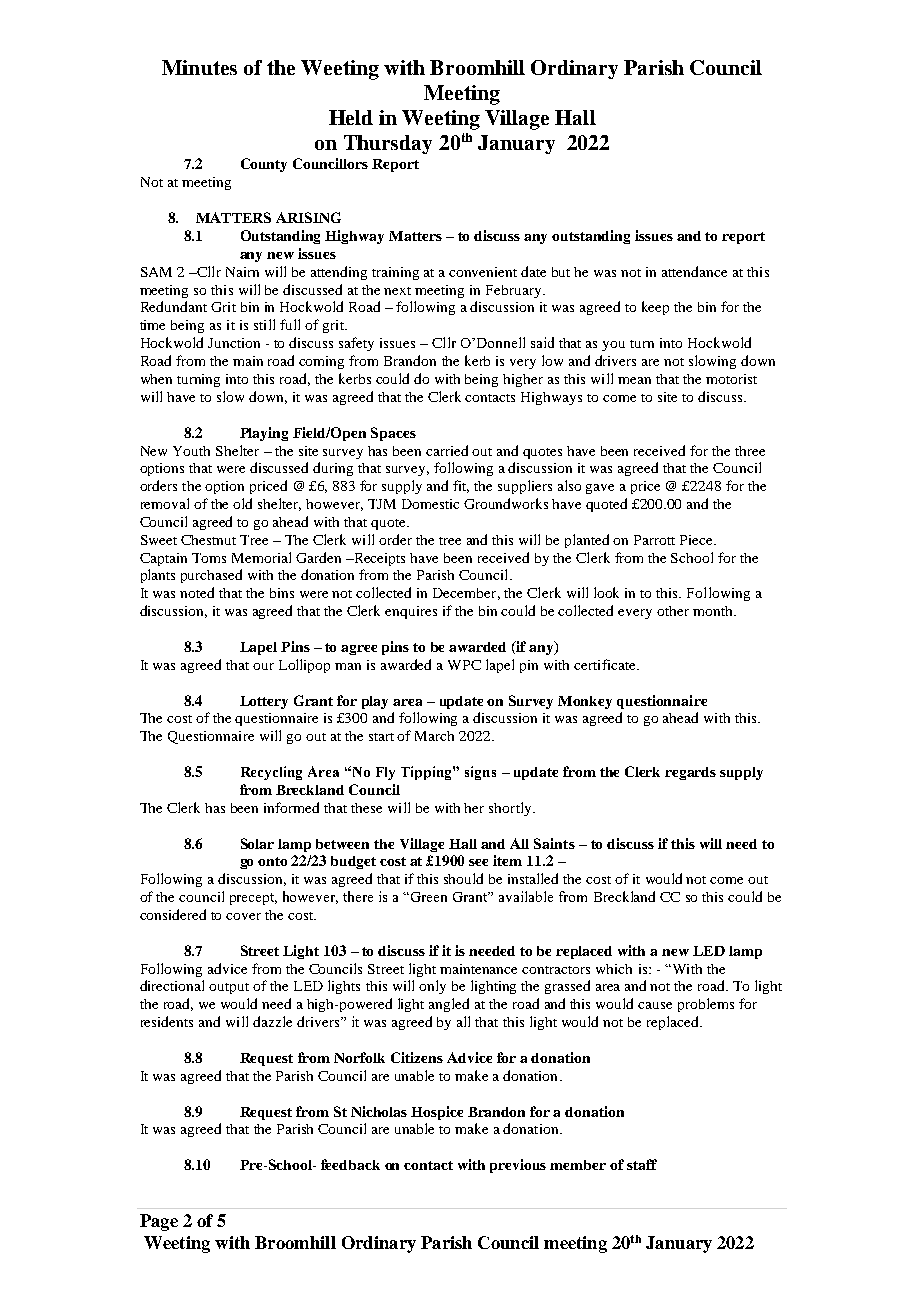  What do you see at coordinates (478, 862) in the screenshot?
I see `see` at bounding box center [478, 862].
